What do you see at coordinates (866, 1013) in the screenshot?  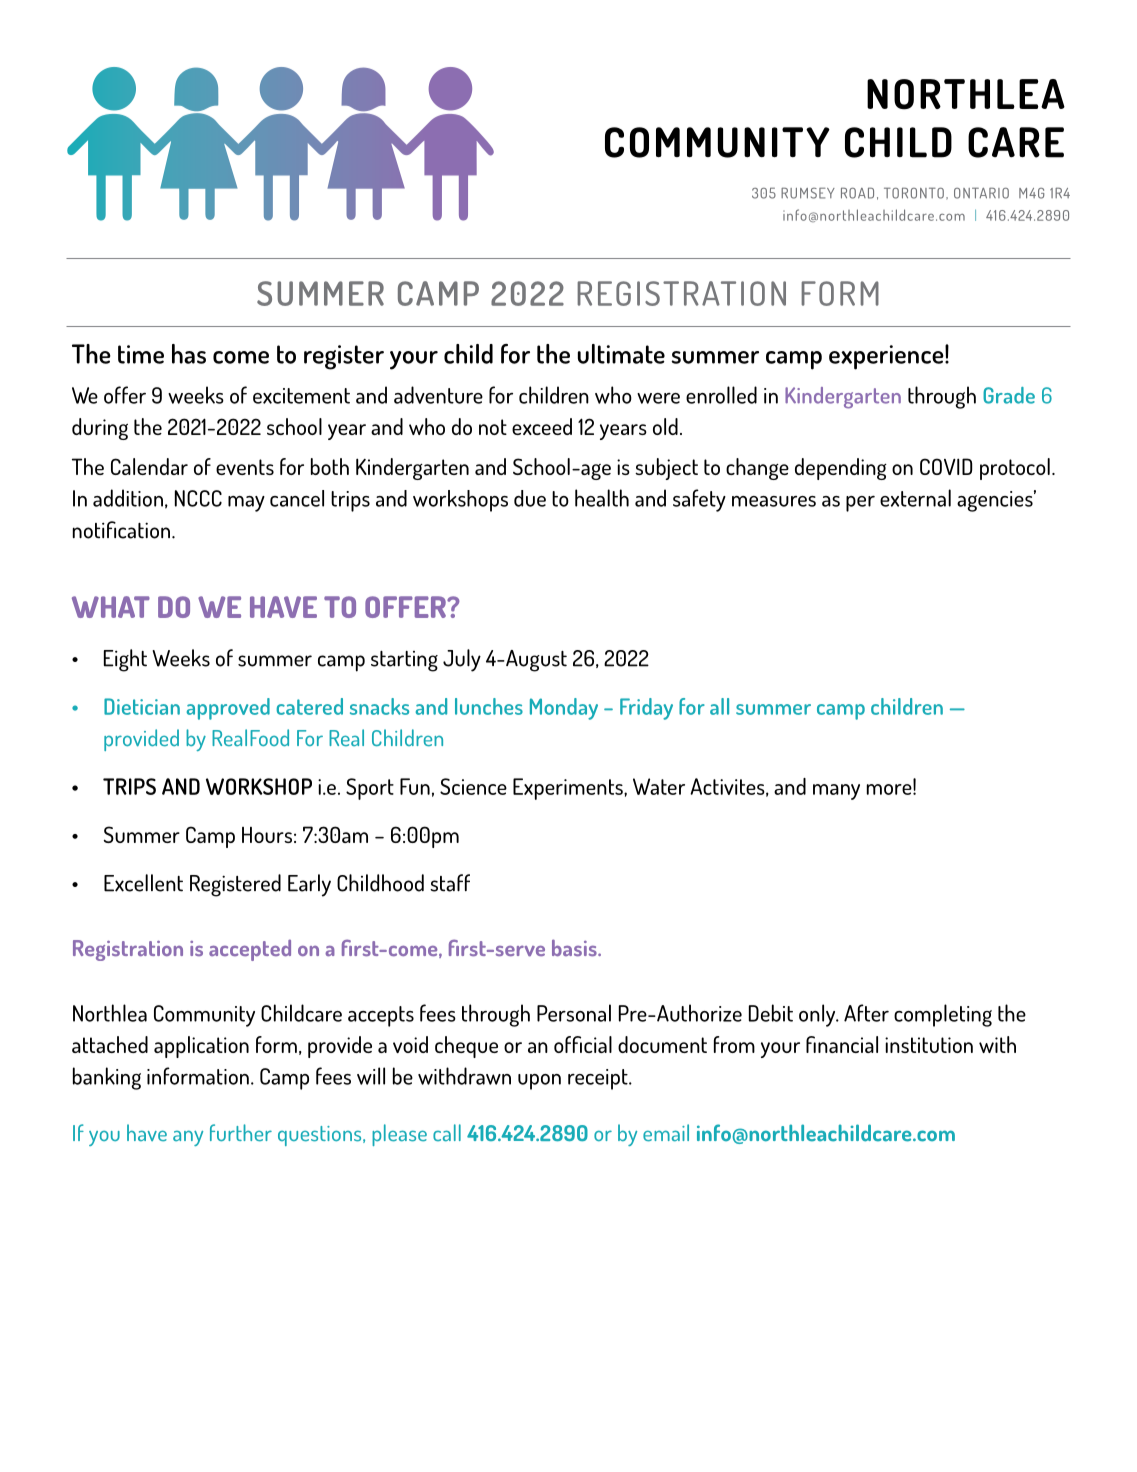 I see `After` at bounding box center [866, 1013].
